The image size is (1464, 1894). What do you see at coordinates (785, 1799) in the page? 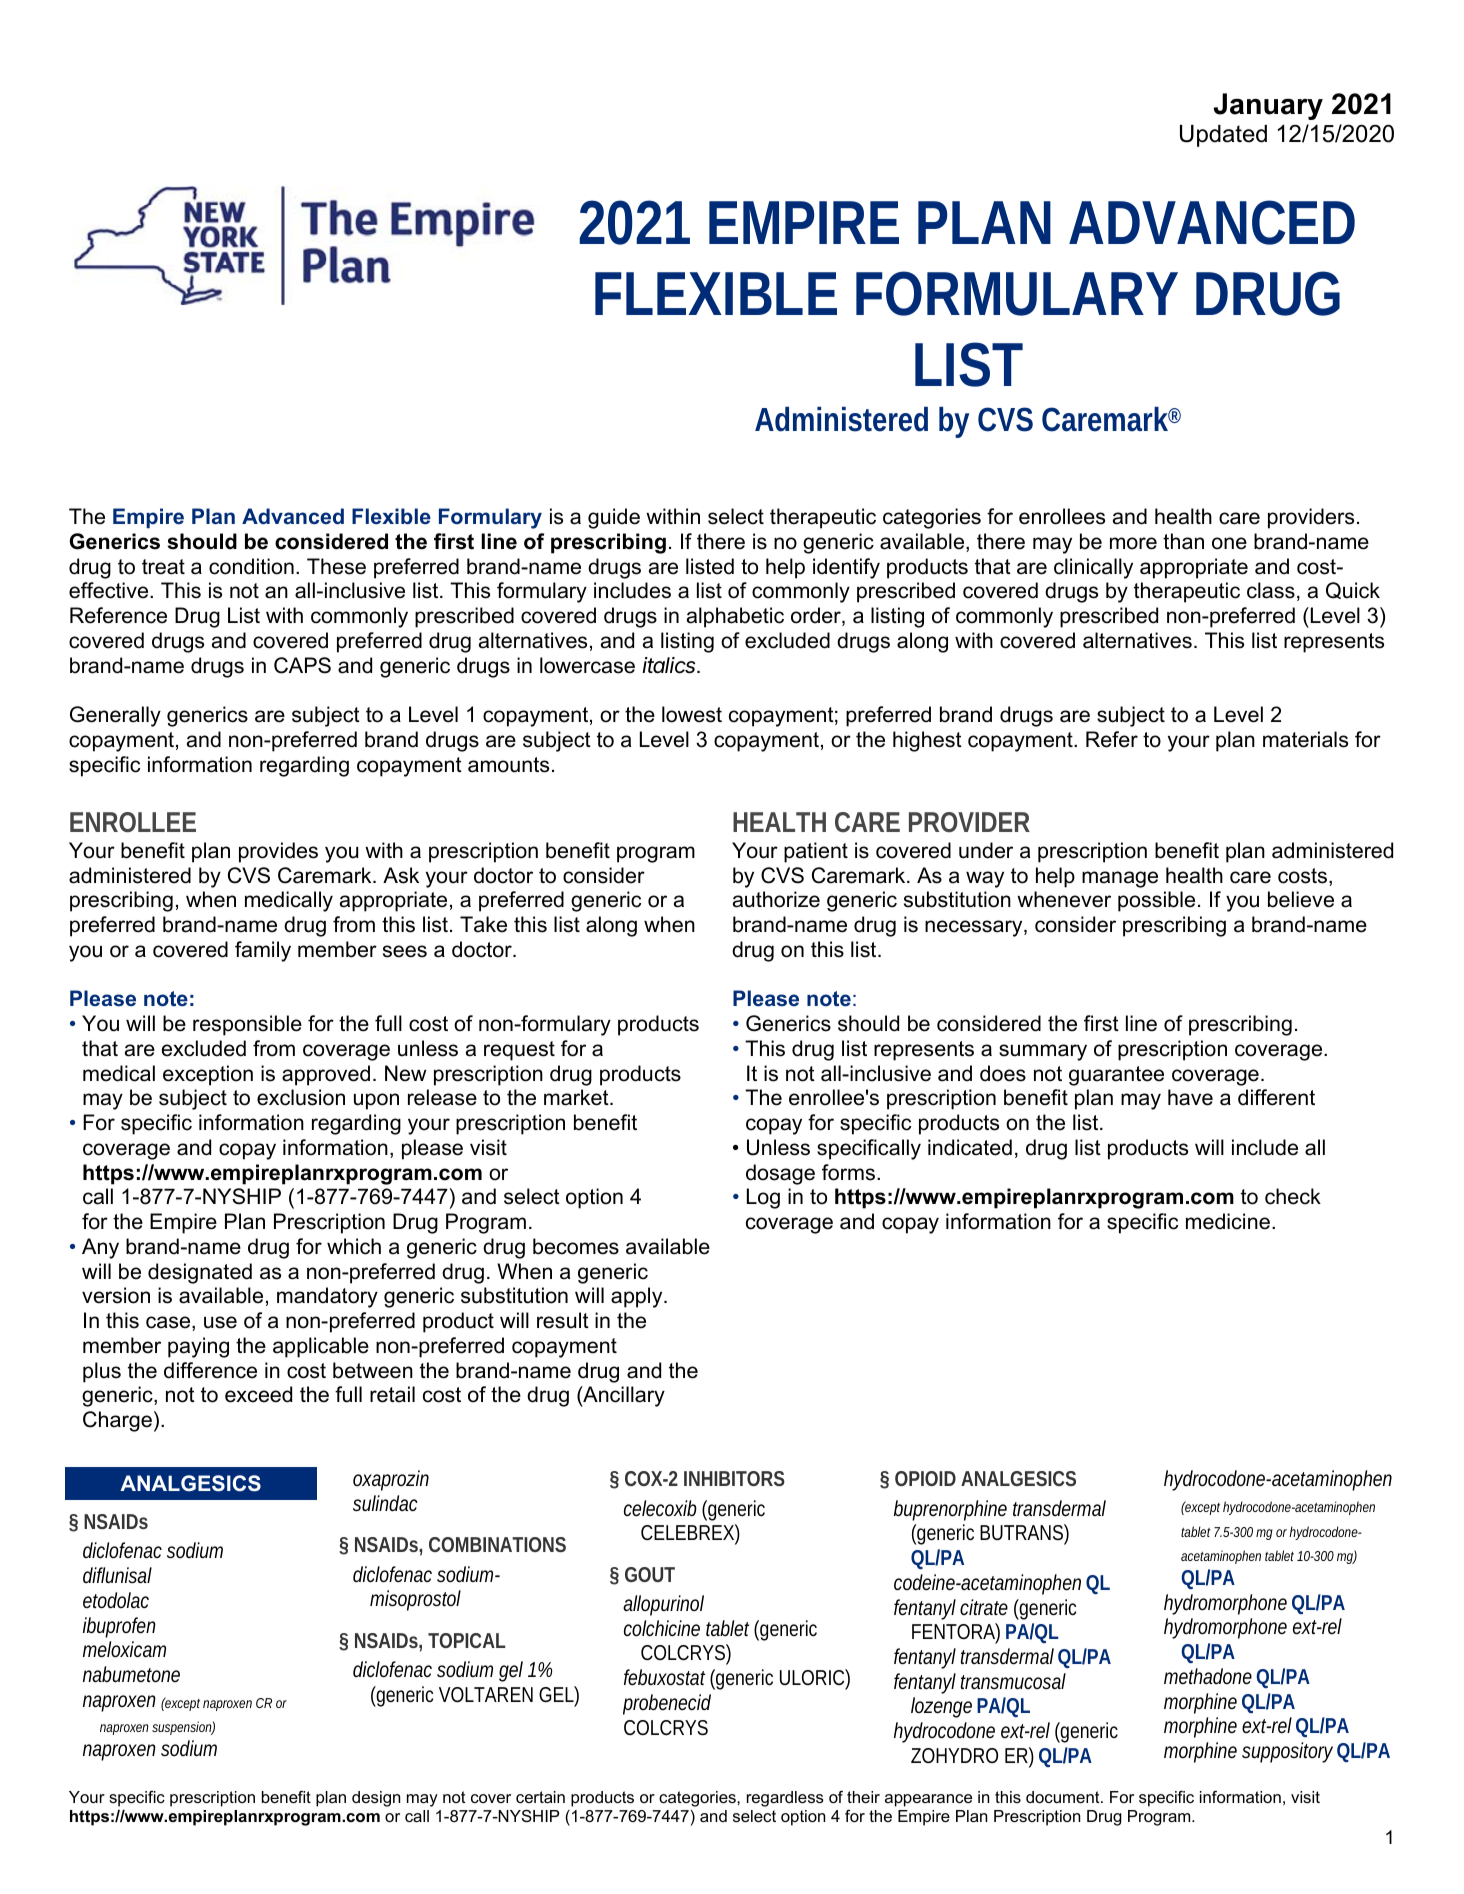
I see `regardless` at bounding box center [785, 1799].
